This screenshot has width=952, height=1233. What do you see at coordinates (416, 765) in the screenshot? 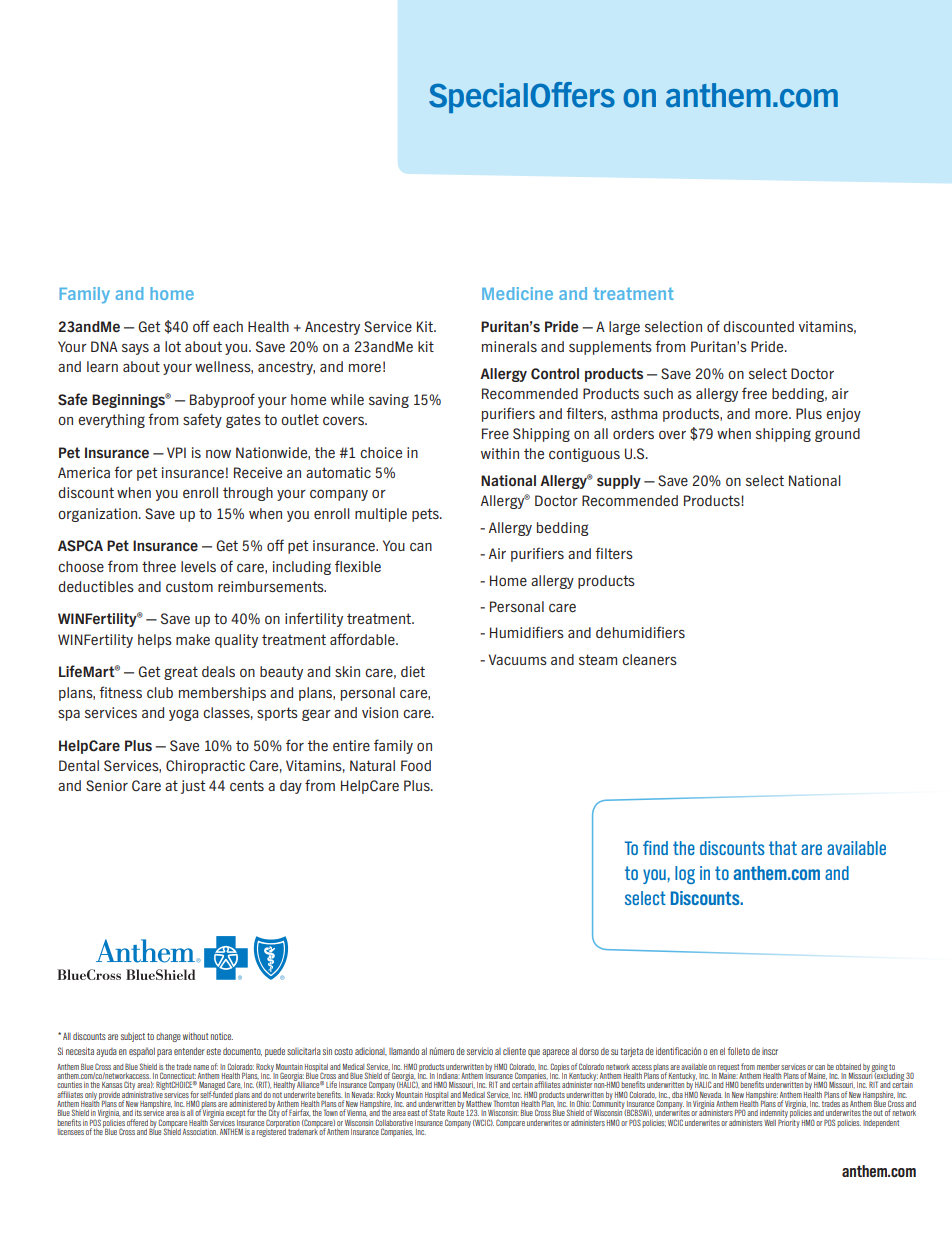
I see `Food` at bounding box center [416, 765].
